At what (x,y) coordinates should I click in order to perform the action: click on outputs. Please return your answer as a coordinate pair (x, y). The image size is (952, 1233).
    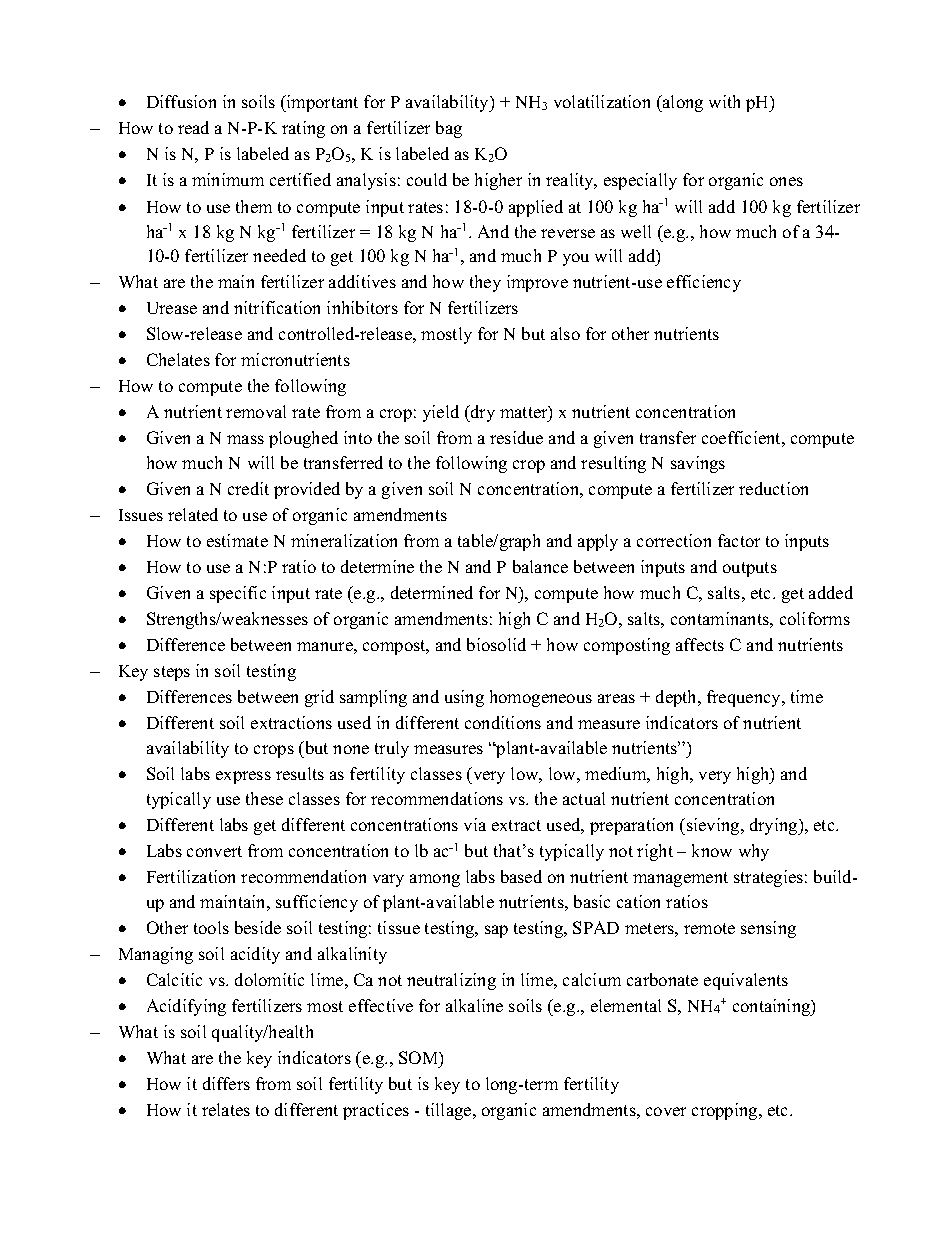
    Looking at the image, I should click on (750, 569).
